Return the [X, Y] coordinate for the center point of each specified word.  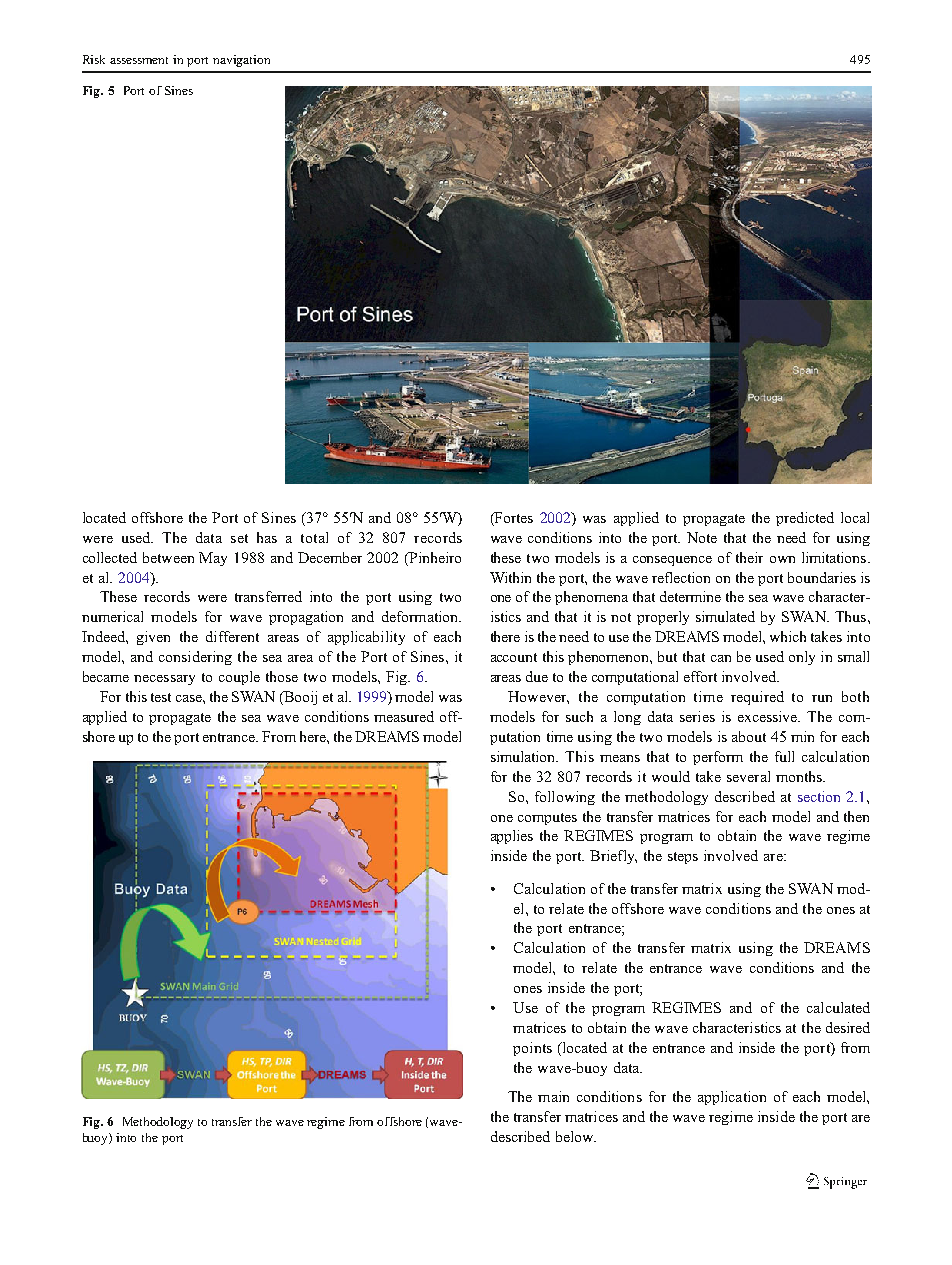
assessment [139, 60]
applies [512, 837]
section [819, 796]
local [855, 517]
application [732, 1098]
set [239, 538]
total [314, 537]
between [168, 557]
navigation [241, 61]
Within [510, 577]
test [161, 697]
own [782, 559]
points [532, 1049]
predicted [805, 519]
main [553, 1096]
